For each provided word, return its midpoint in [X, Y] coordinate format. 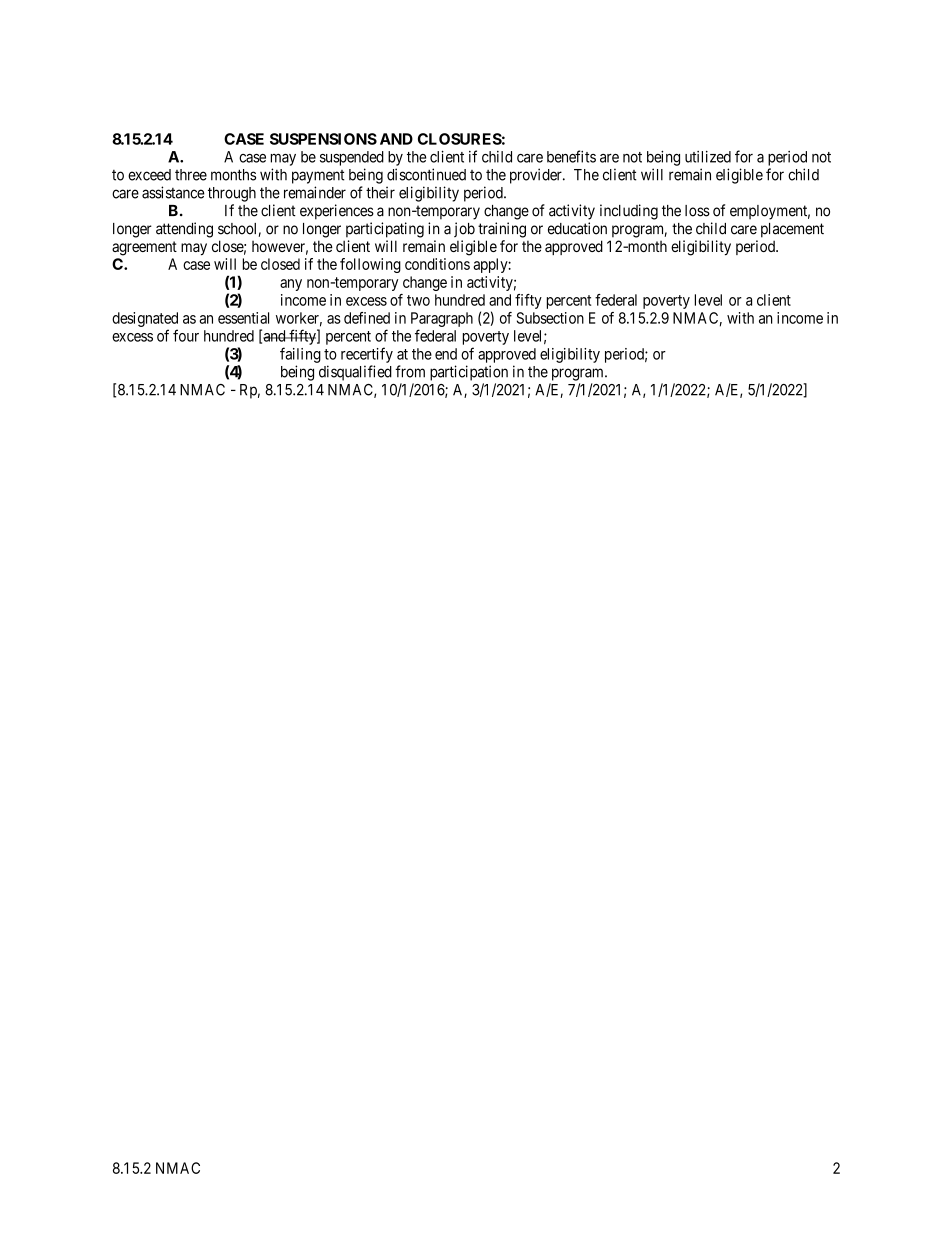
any [291, 285]
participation [469, 373]
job [464, 229]
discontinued [426, 174]
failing [300, 355]
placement [792, 230]
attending [184, 230]
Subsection [550, 318]
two [418, 300]
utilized [708, 157]
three [191, 175]
